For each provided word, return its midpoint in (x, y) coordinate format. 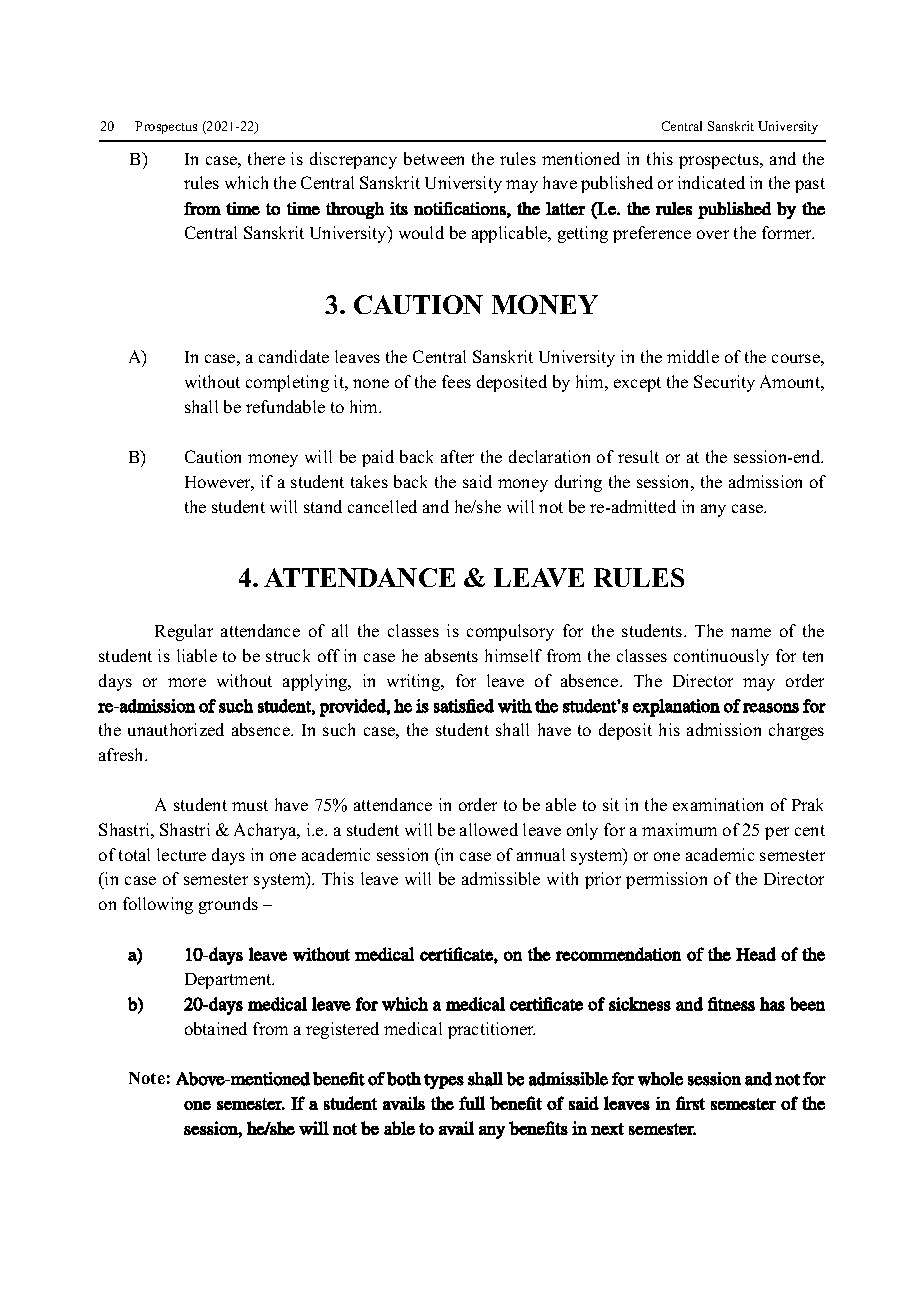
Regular (184, 632)
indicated (711, 182)
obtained (216, 1028)
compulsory (510, 632)
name (751, 632)
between (434, 158)
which (246, 182)
